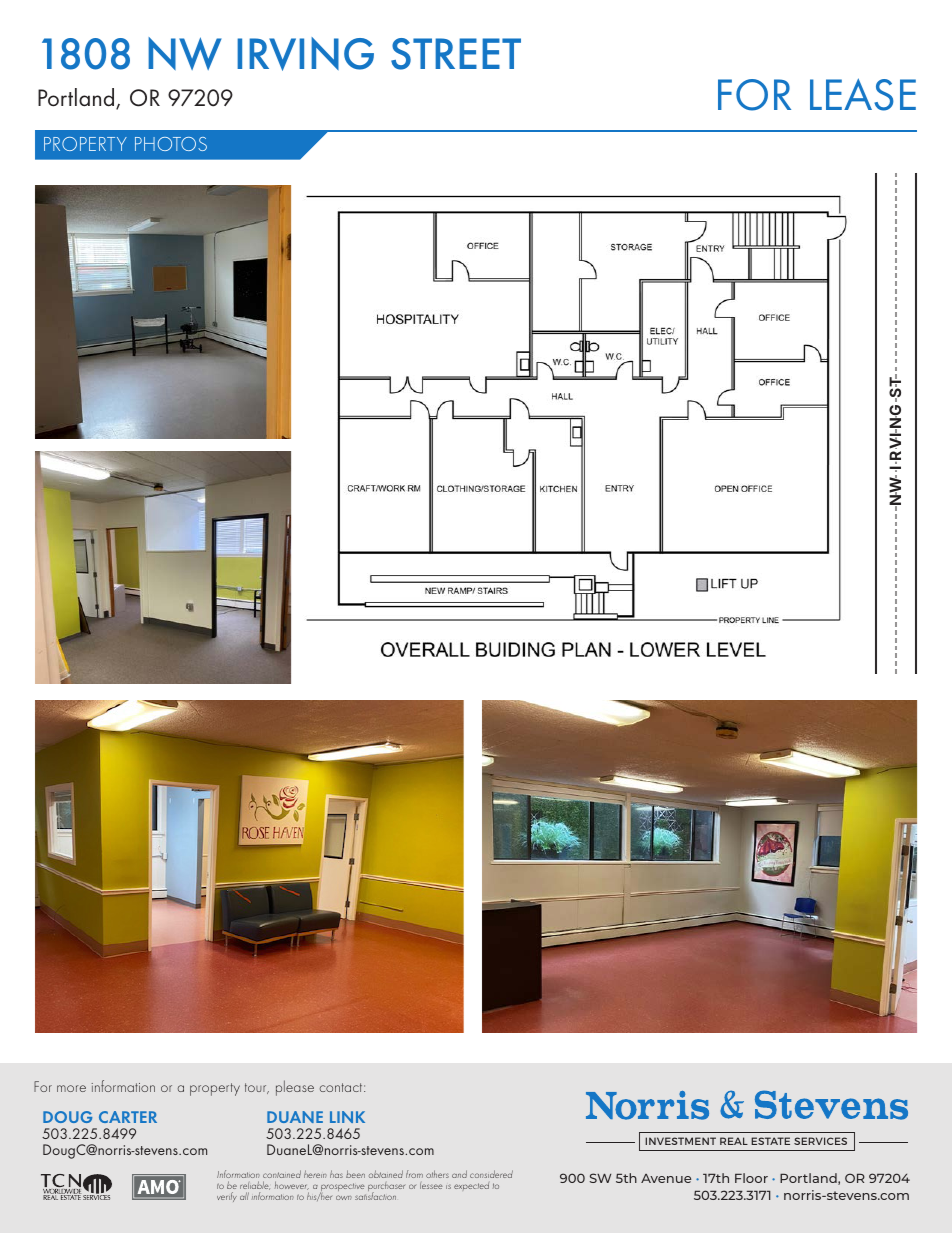 This document has height=1233, width=952. What do you see at coordinates (128, 1117) in the document?
I see `CARTER` at bounding box center [128, 1117].
